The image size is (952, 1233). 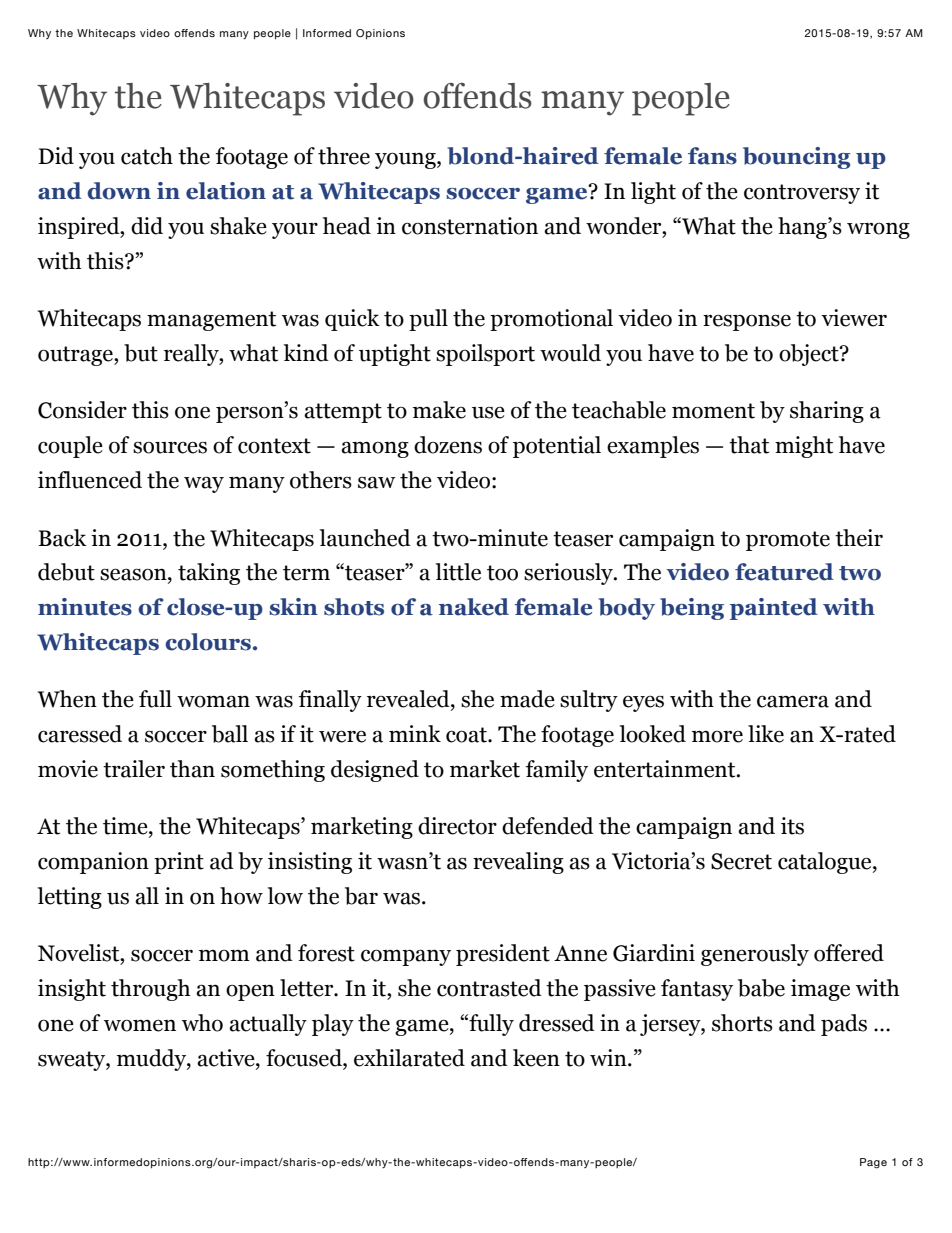 I want to click on women, so click(x=140, y=1025).
